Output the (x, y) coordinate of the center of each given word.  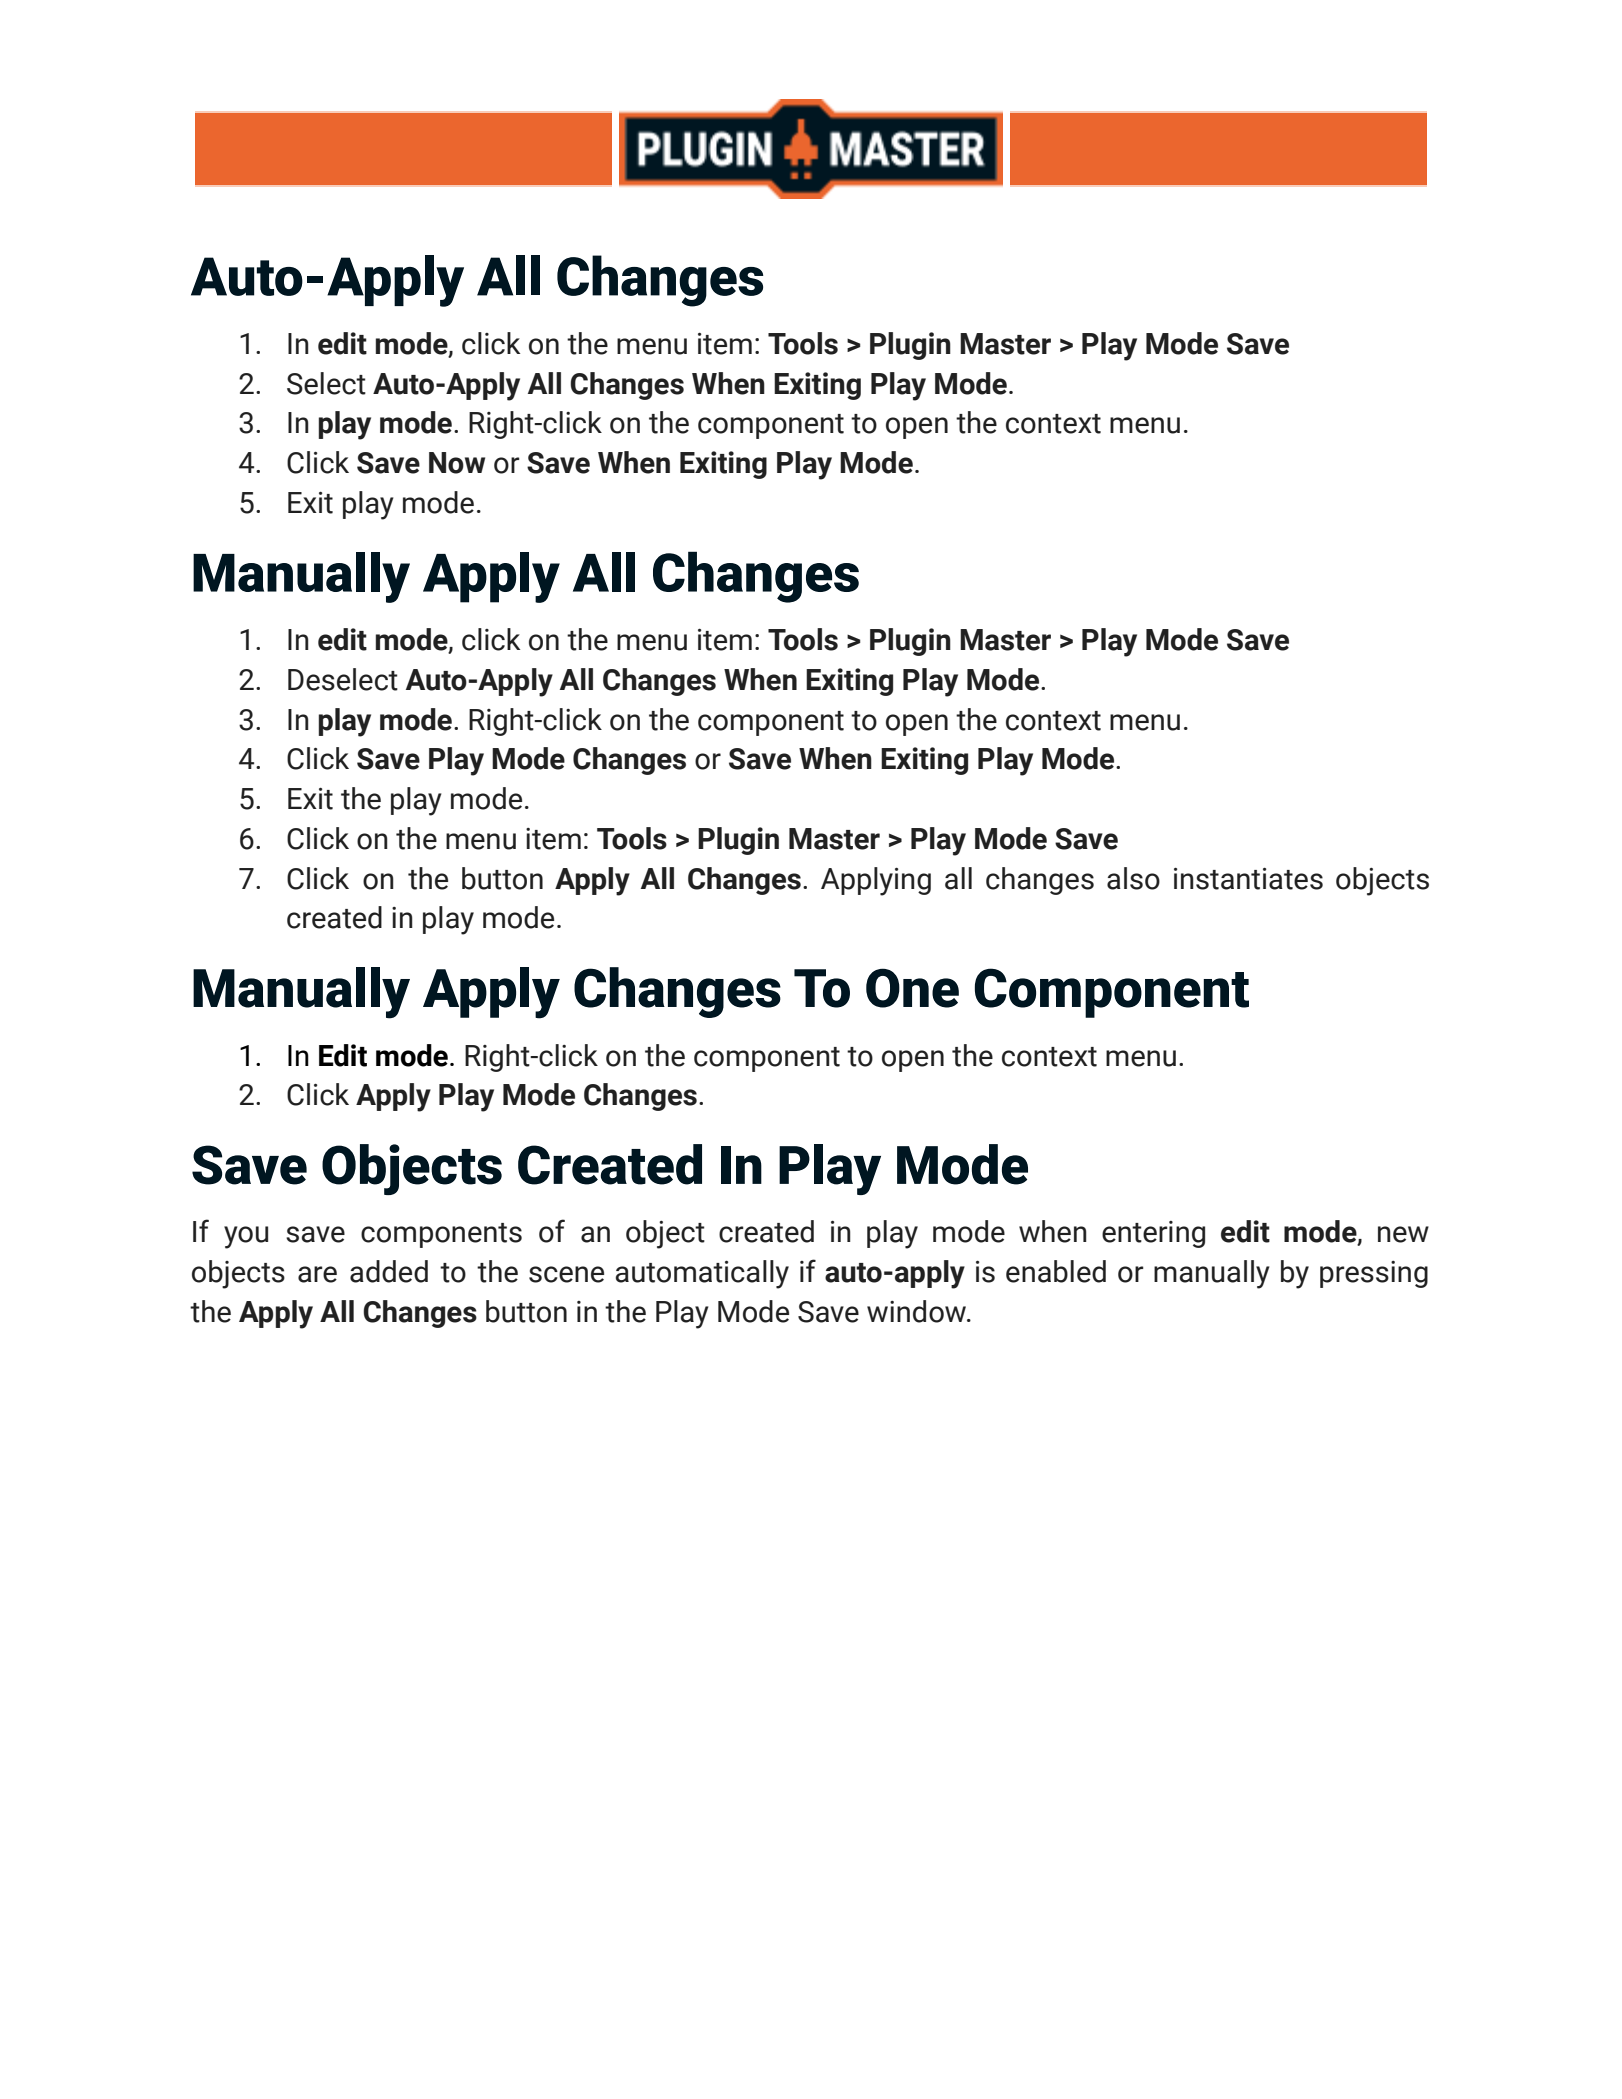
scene (566, 1274)
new (1403, 1234)
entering (1153, 1234)
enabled (1056, 1271)
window (918, 1311)
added (389, 1271)
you (246, 1237)
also (1133, 878)
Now (457, 463)
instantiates (1248, 879)
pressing (1374, 1274)
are (317, 1274)
